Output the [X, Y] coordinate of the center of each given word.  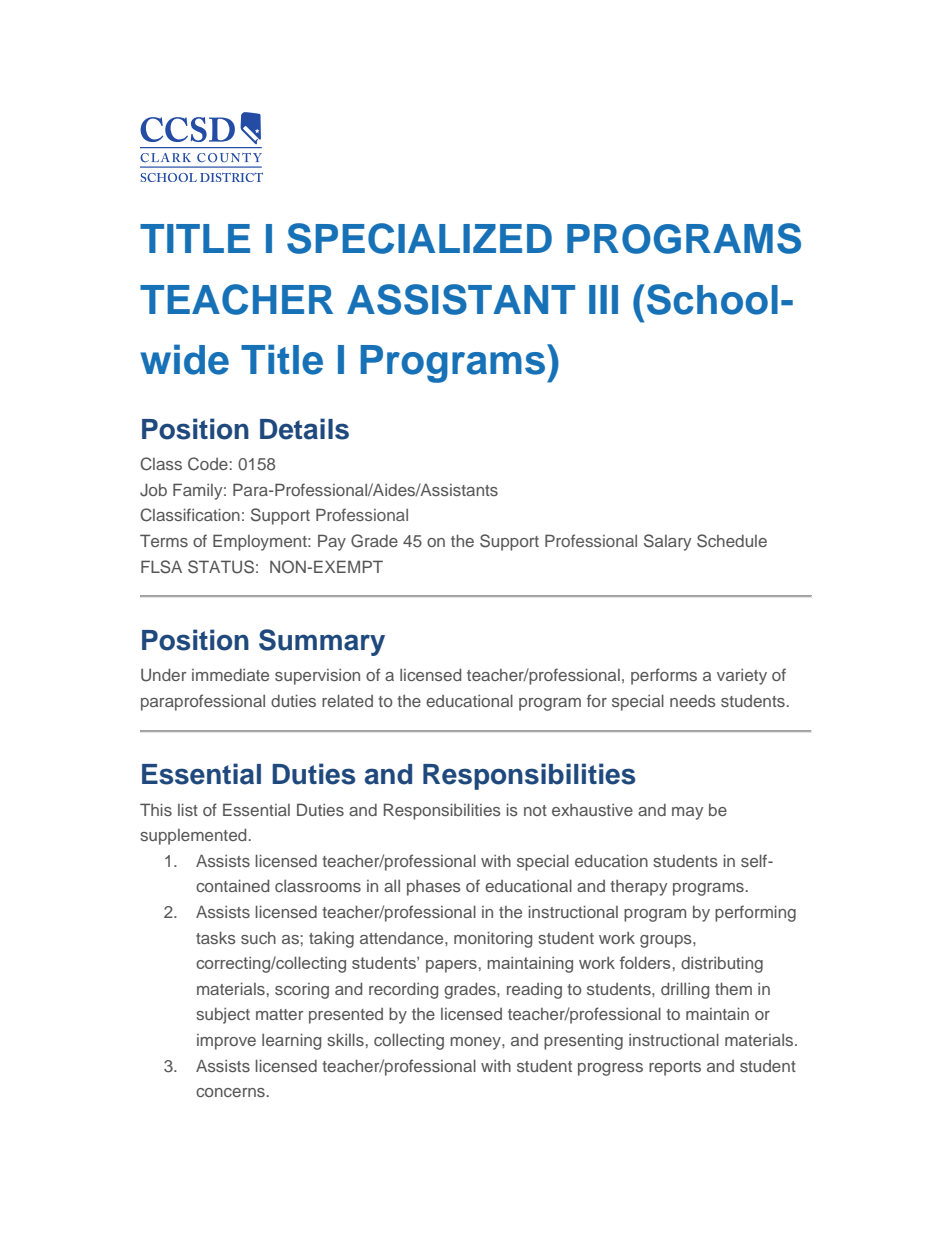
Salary [667, 542]
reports [675, 1068]
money [476, 1043]
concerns [230, 1092]
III [603, 299]
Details [304, 429]
